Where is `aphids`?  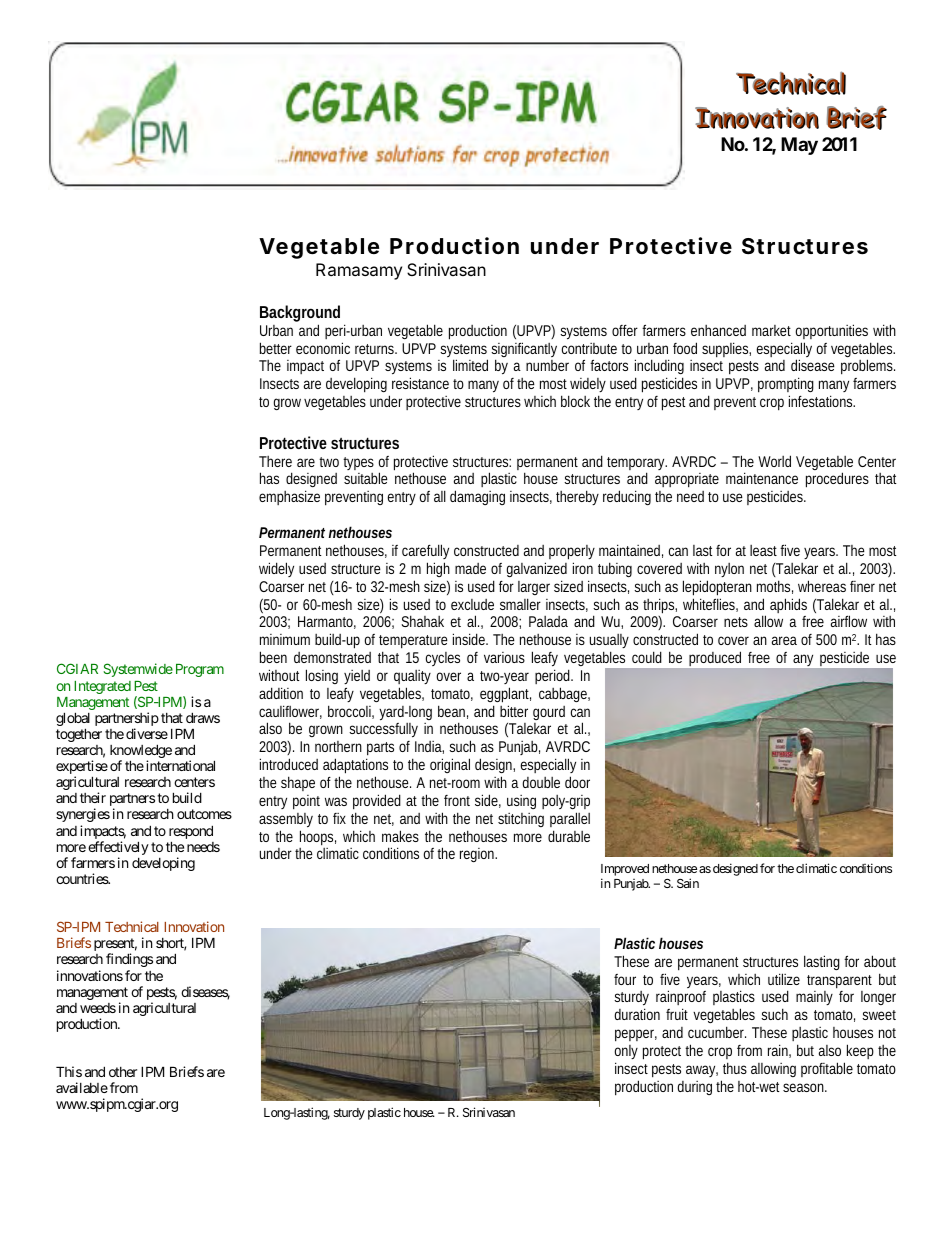 aphids is located at coordinates (788, 605).
